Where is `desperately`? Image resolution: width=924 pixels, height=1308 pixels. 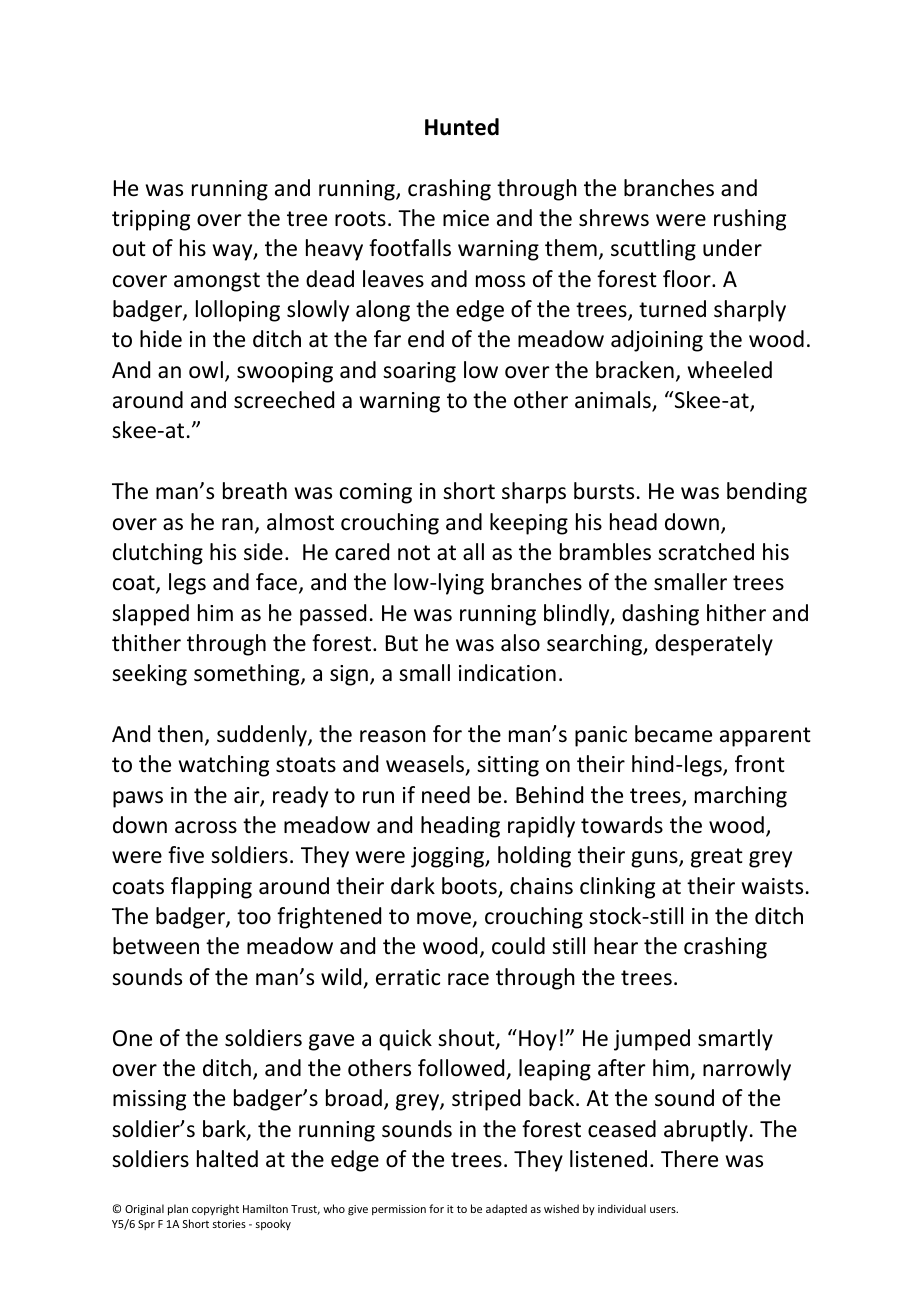
desperately is located at coordinates (714, 645).
